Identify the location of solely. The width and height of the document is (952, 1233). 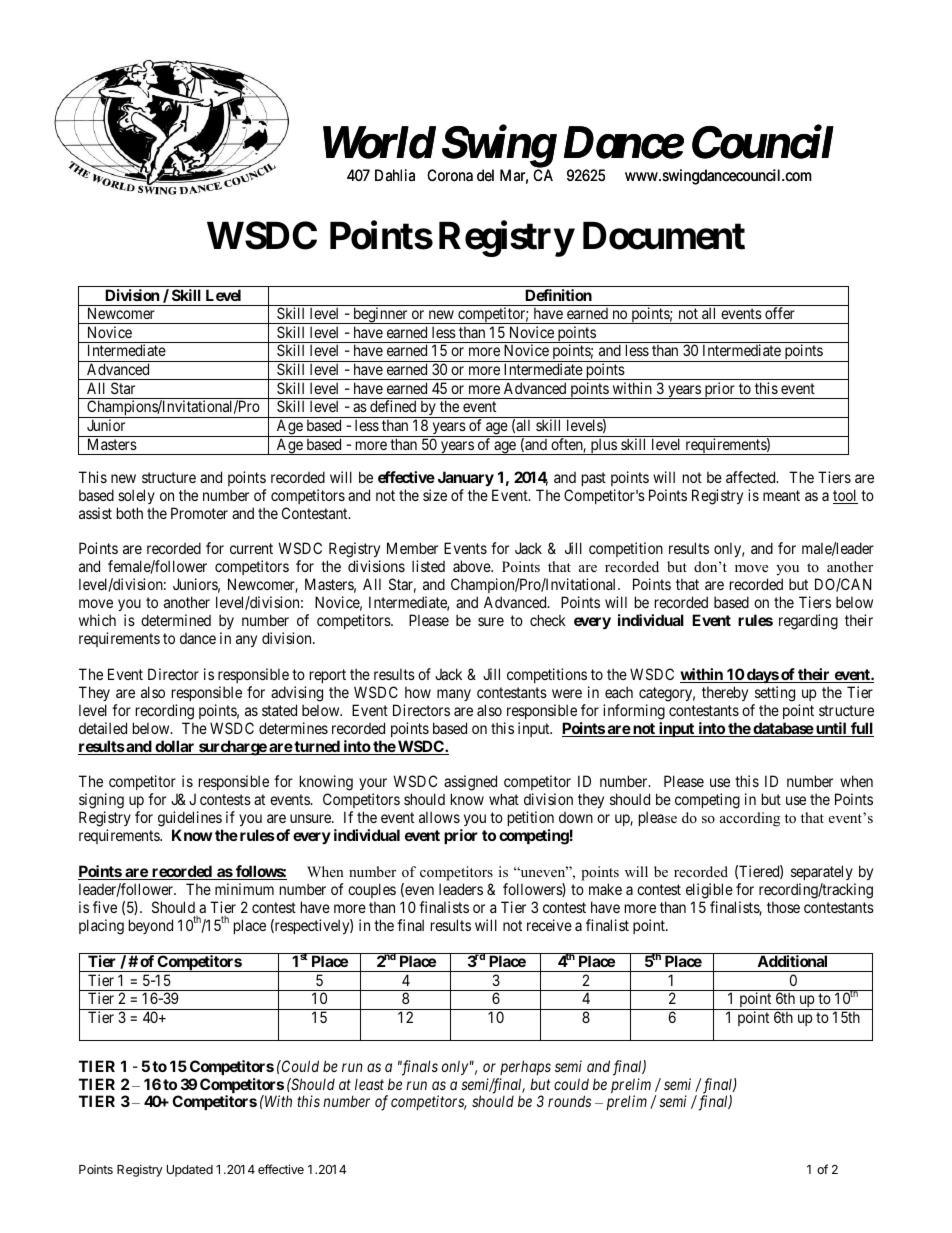
(136, 496).
